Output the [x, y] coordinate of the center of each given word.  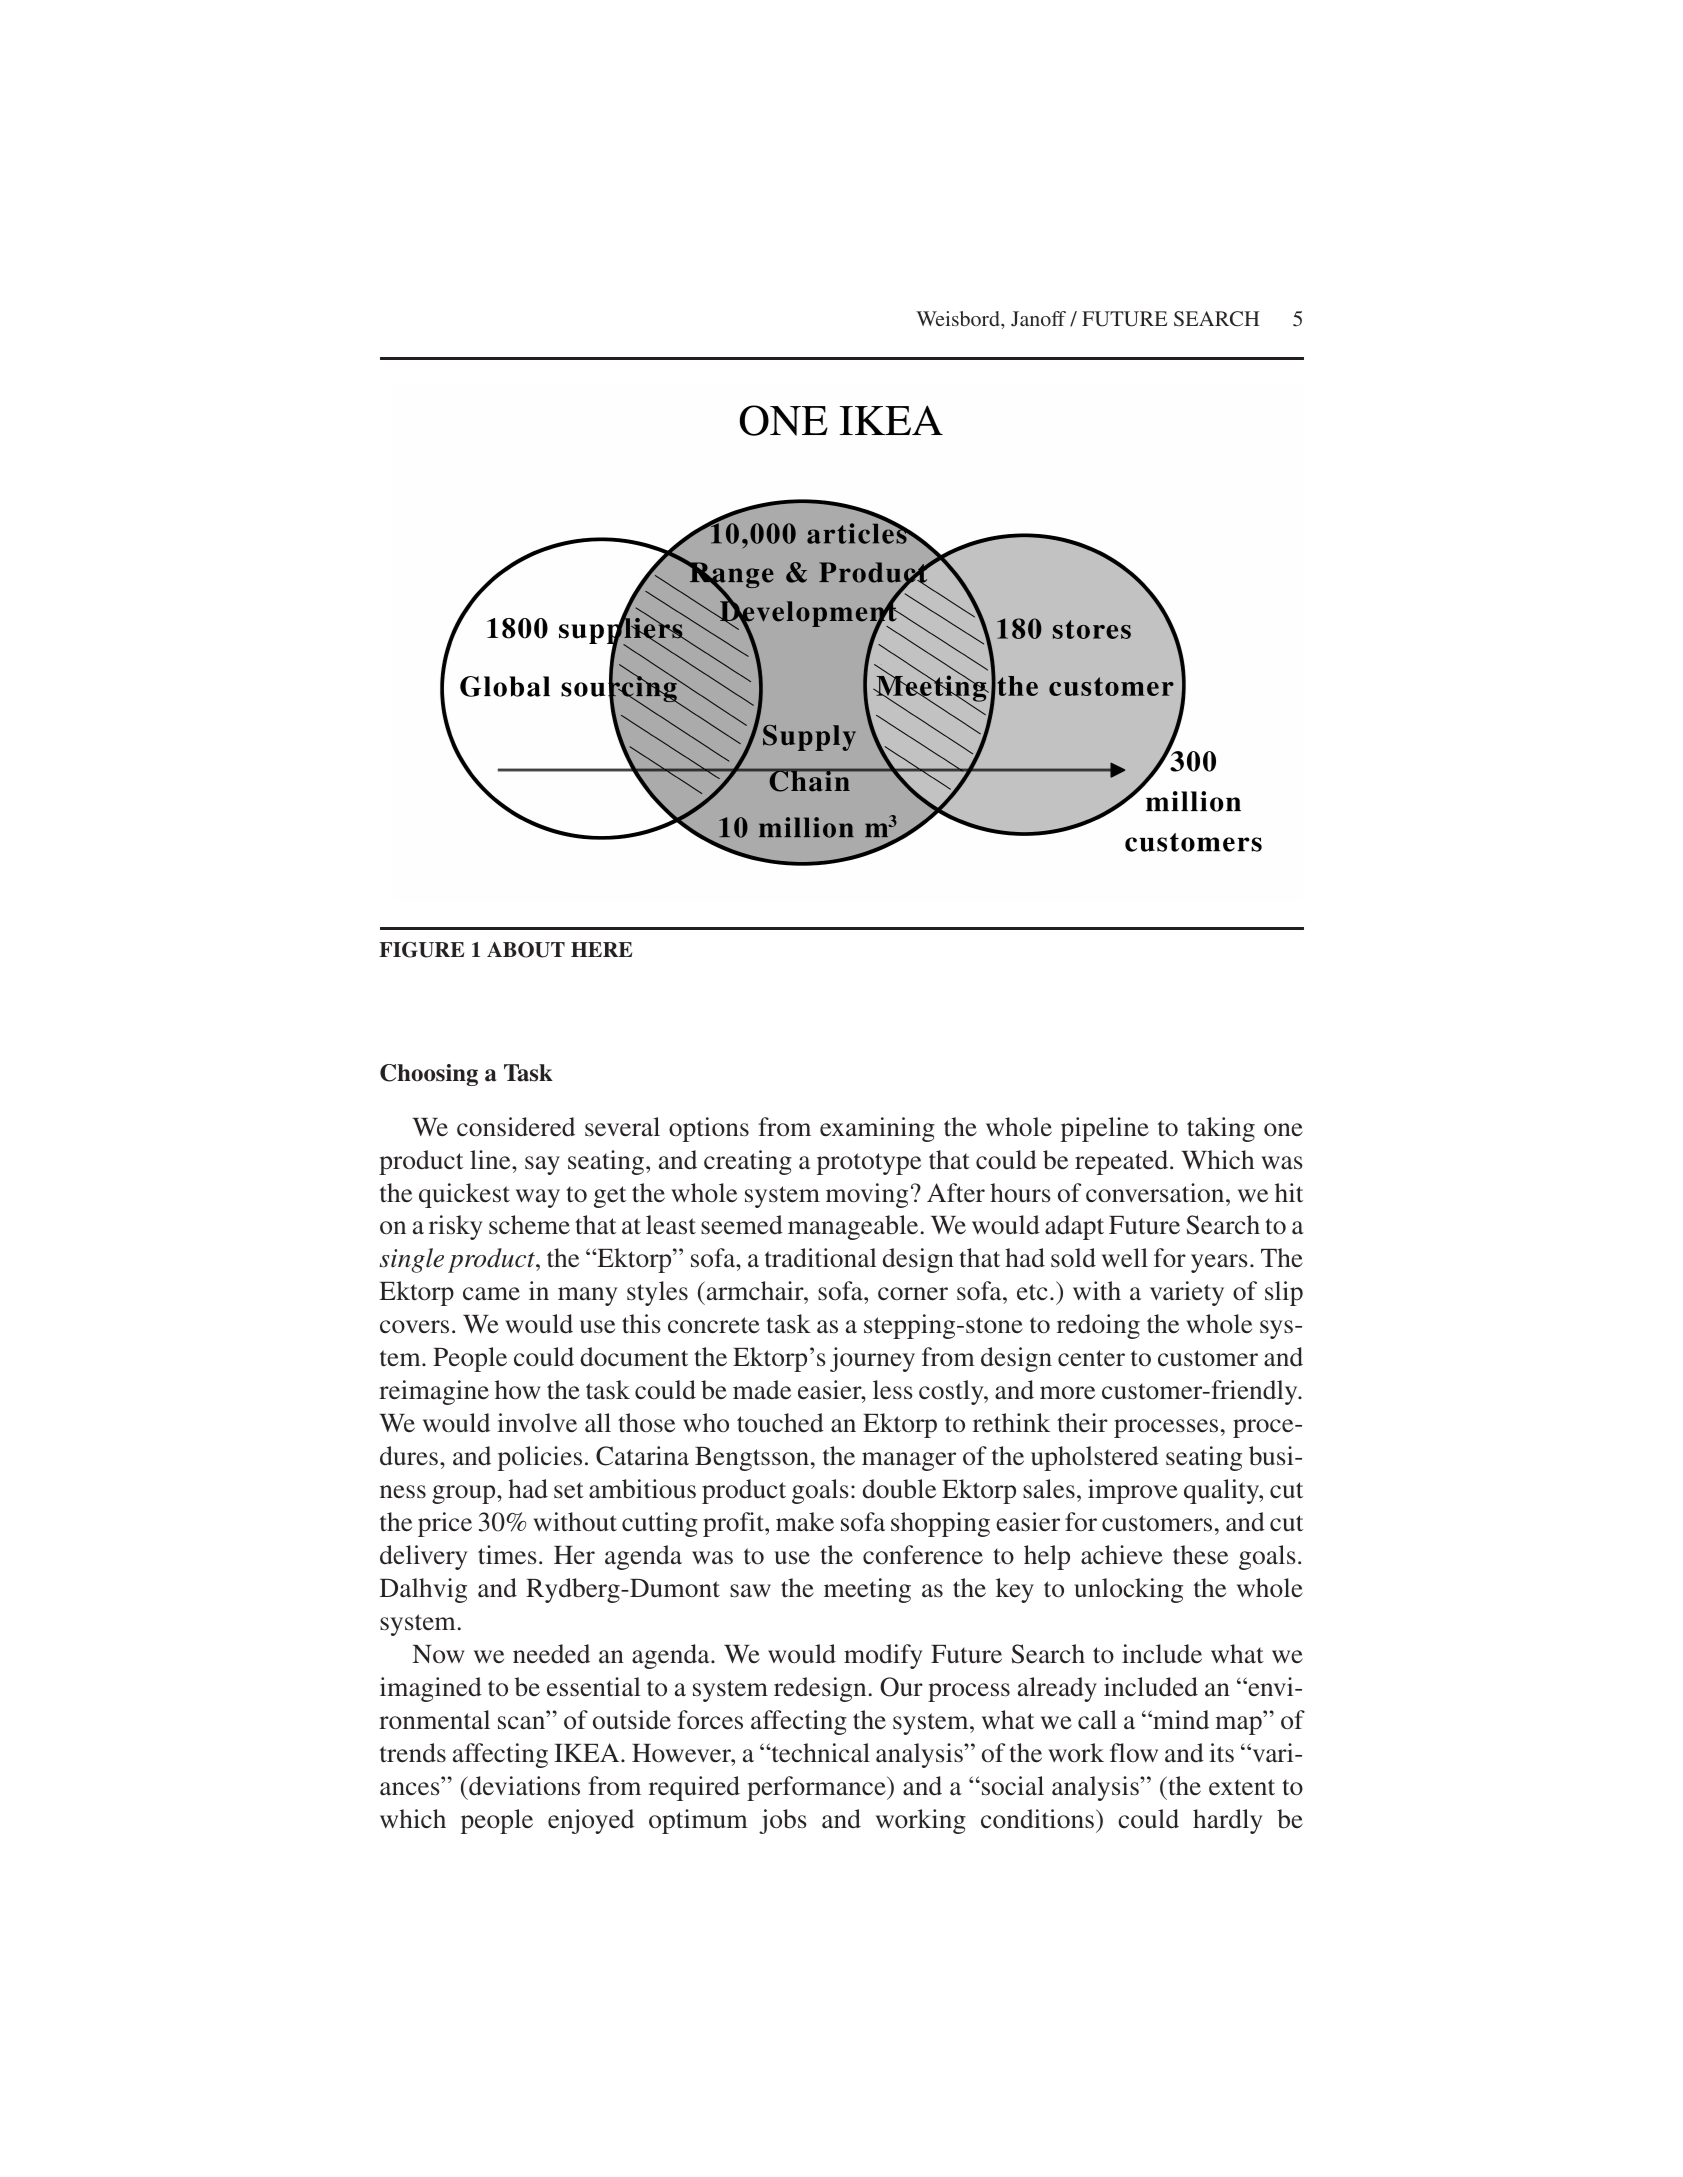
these [1200, 1555]
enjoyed [591, 1821]
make [805, 1522]
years [1219, 1263]
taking [1221, 1129]
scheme [529, 1225]
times [507, 1555]
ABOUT [526, 950]
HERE [601, 949]
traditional [821, 1258]
